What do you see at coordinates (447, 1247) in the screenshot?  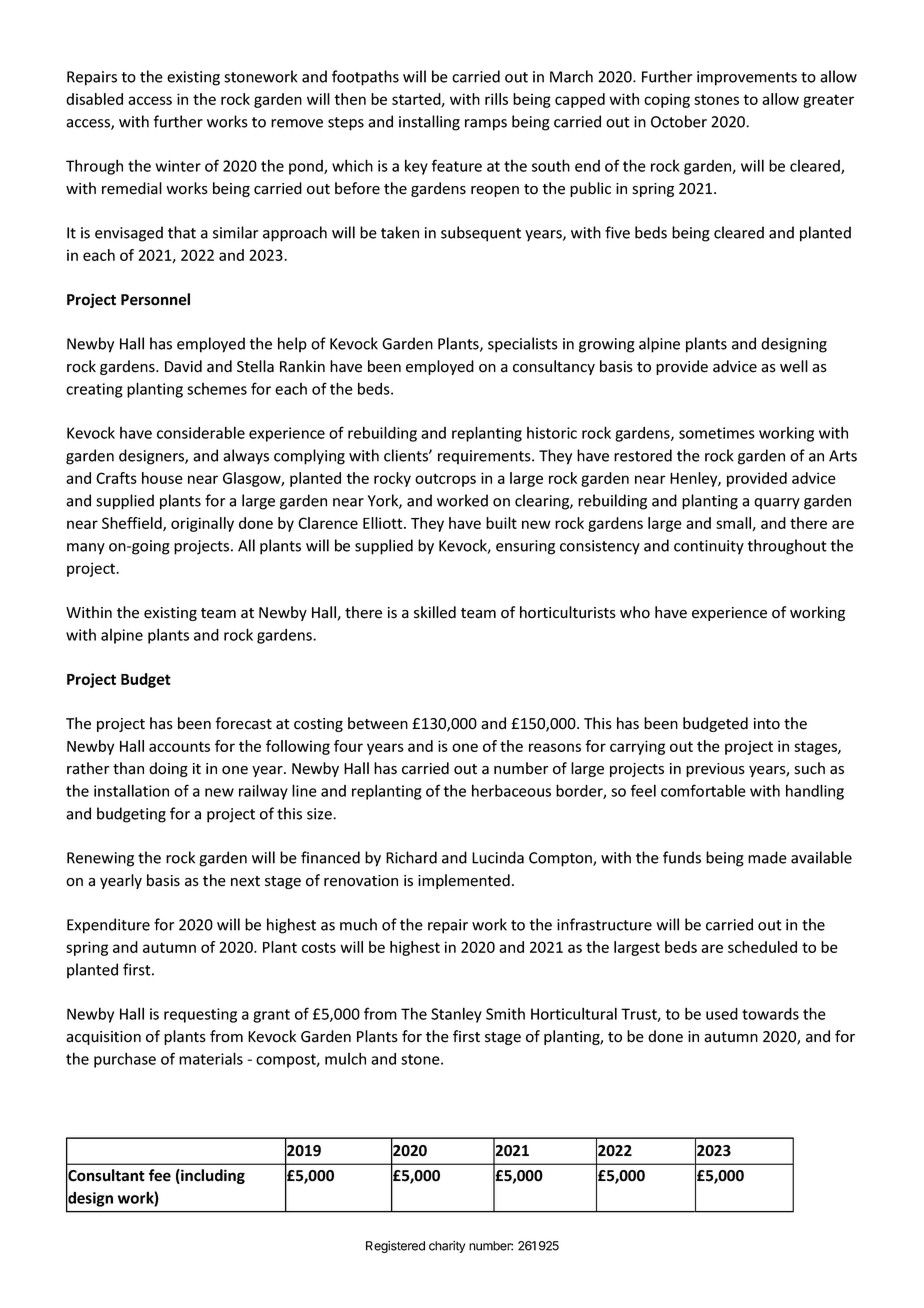 I see `charity` at bounding box center [447, 1247].
